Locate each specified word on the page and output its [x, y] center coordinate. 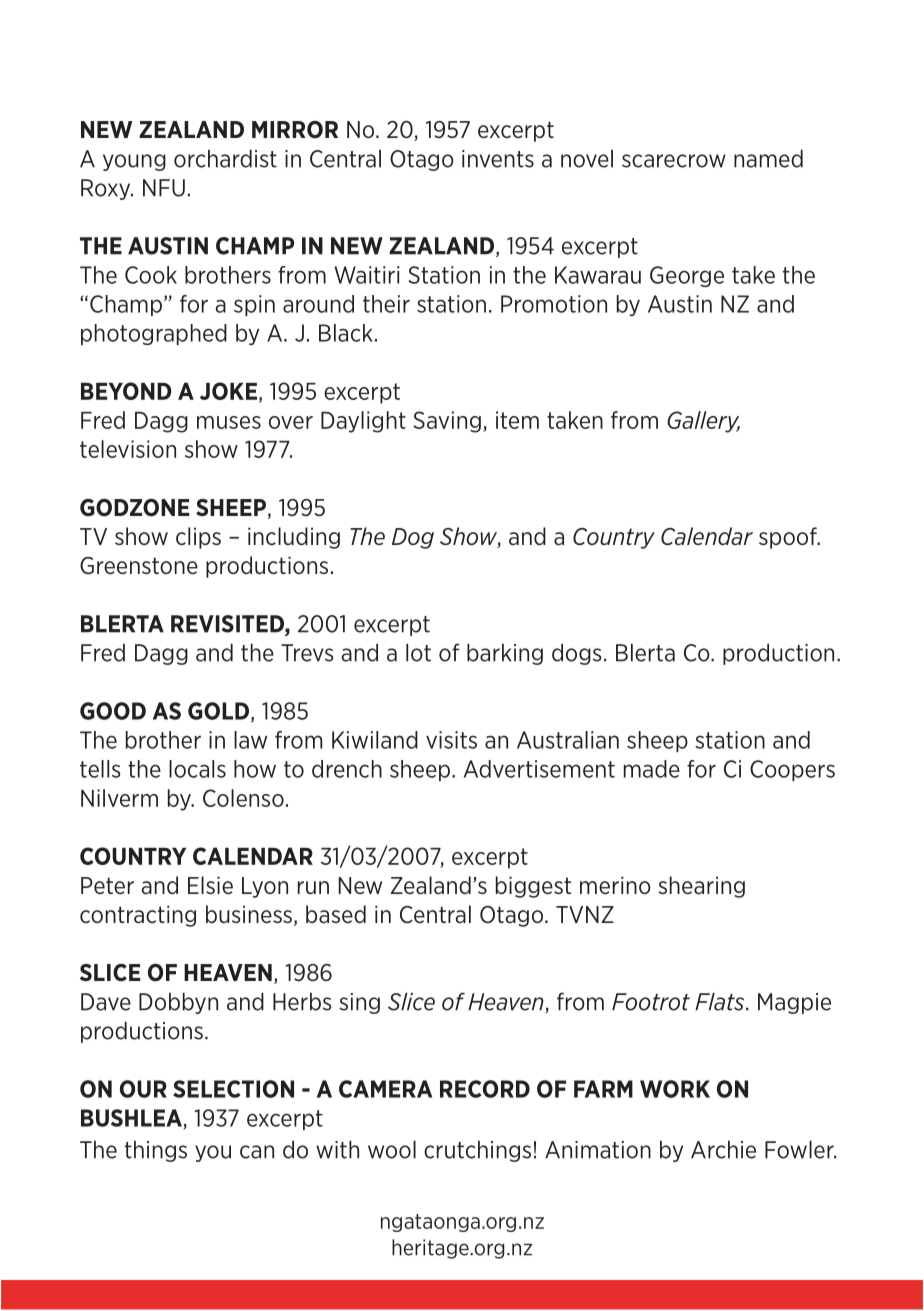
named [768, 158]
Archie [723, 1149]
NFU [164, 188]
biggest [533, 887]
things [156, 1151]
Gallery [703, 422]
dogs [577, 654]
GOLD [220, 712]
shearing [701, 887]
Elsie [210, 885]
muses [229, 422]
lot [418, 652]
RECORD [485, 1089]
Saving [447, 422]
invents [498, 159]
